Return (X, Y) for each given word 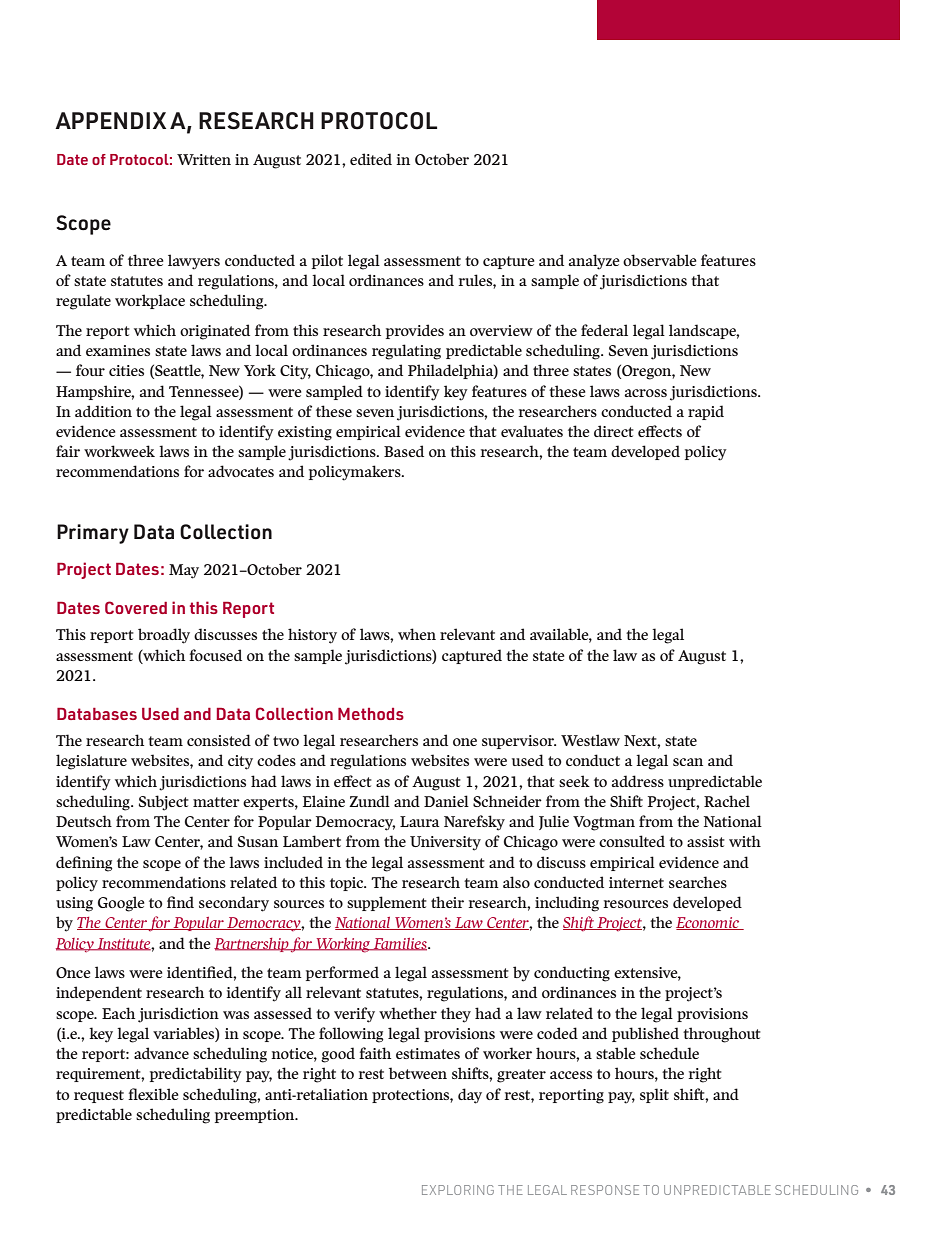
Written (204, 159)
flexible (153, 1094)
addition (103, 411)
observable (660, 260)
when (417, 634)
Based (404, 451)
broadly (164, 636)
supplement (387, 903)
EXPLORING (458, 1190)
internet (636, 882)
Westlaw (590, 740)
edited (371, 159)
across (645, 393)
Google (121, 904)
